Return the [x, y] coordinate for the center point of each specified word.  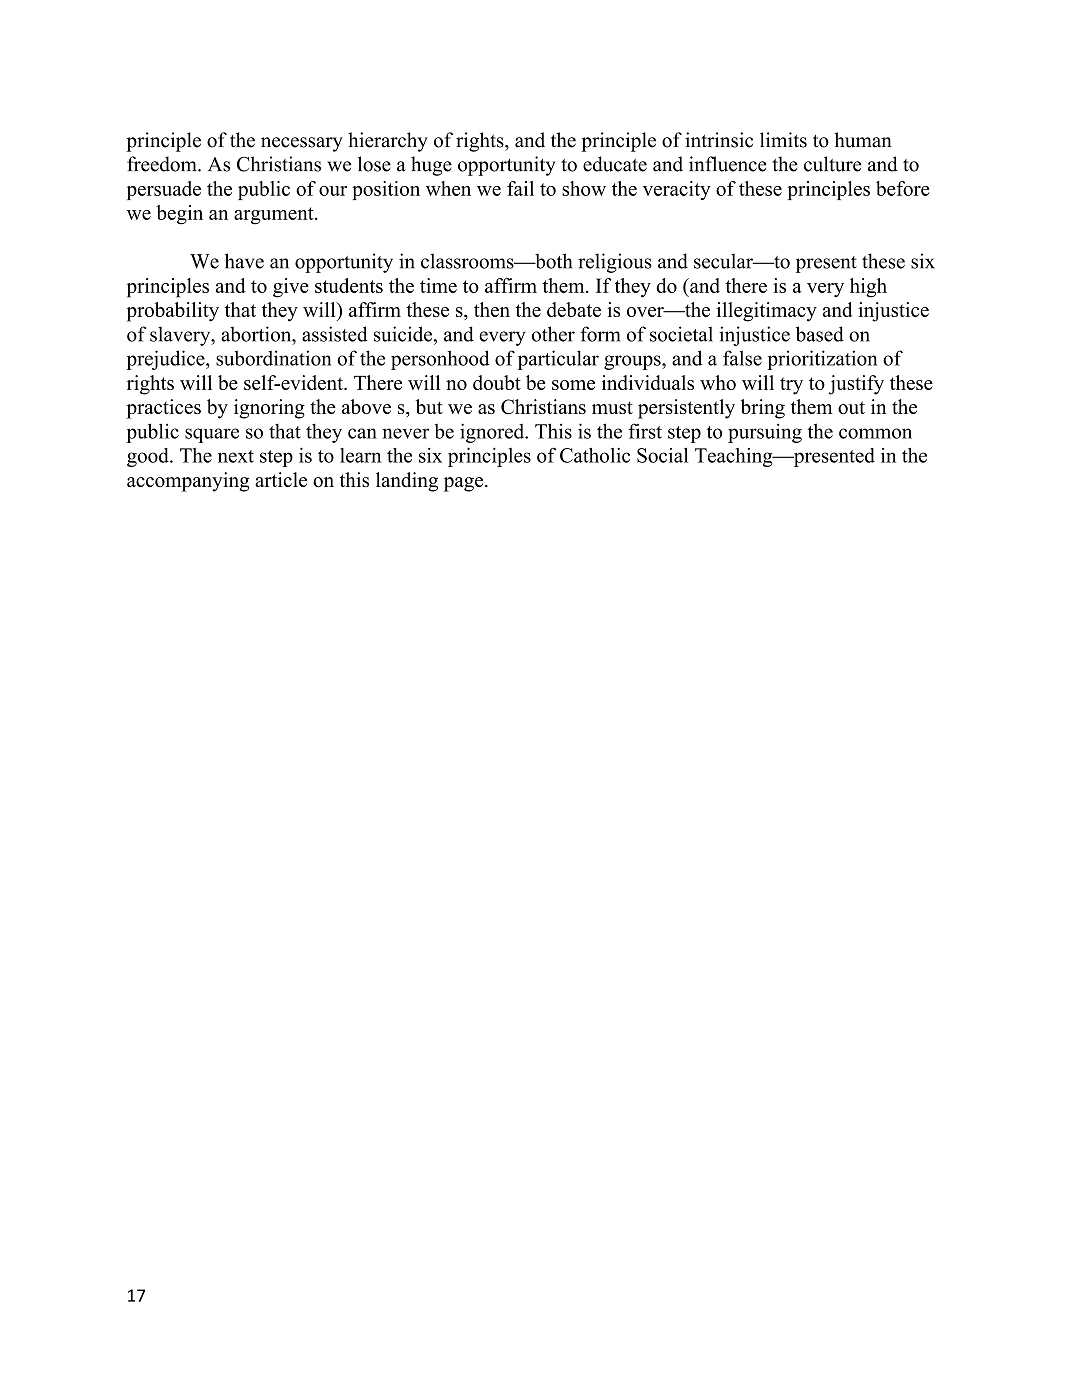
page [465, 484]
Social [663, 455]
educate [615, 164]
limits [783, 140]
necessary [302, 144]
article [281, 479]
